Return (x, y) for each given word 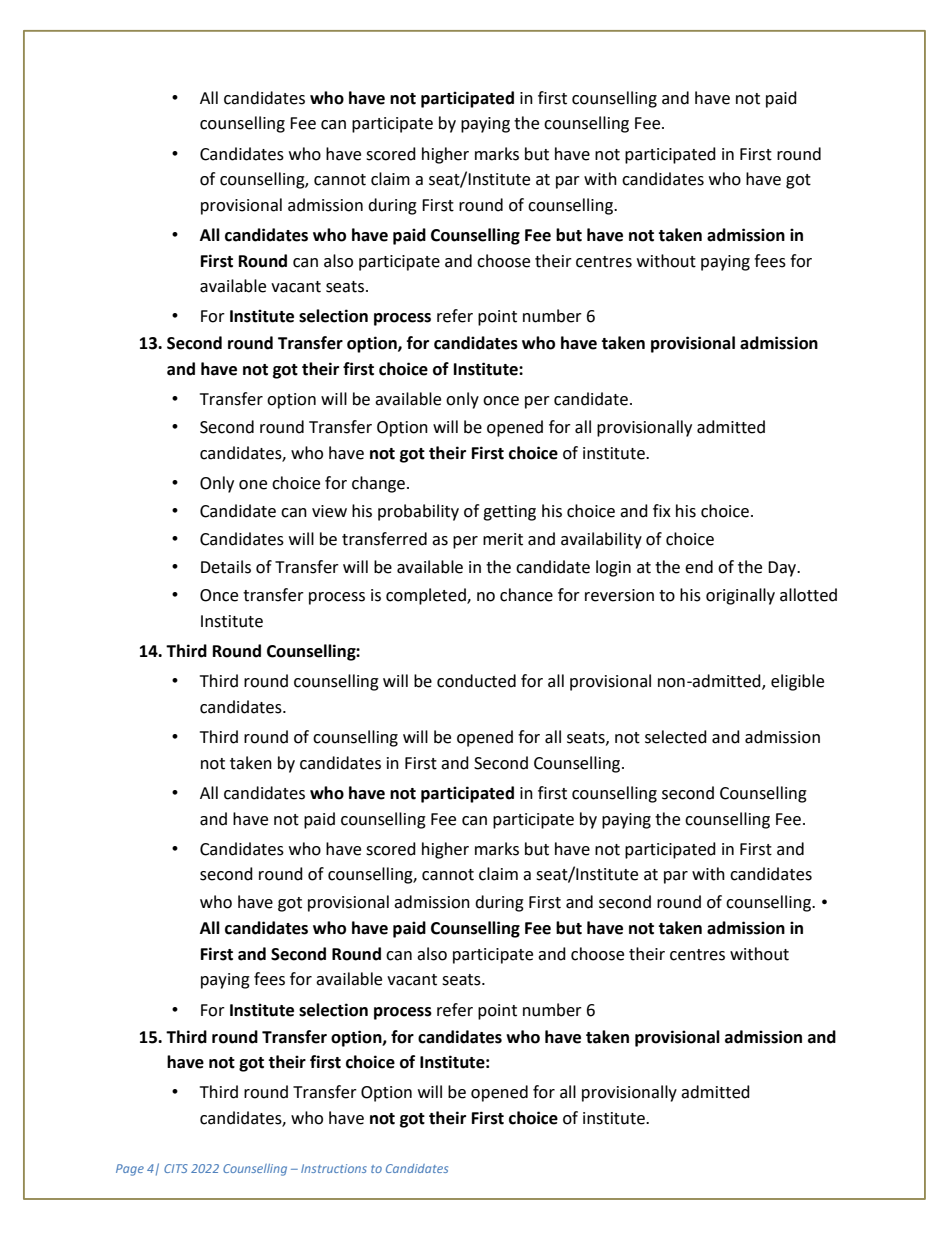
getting (509, 513)
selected (676, 737)
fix (662, 510)
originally (740, 596)
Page (130, 1170)
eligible (797, 682)
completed (427, 596)
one (253, 485)
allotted (808, 595)
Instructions (334, 1168)
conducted (476, 681)
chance (526, 595)
